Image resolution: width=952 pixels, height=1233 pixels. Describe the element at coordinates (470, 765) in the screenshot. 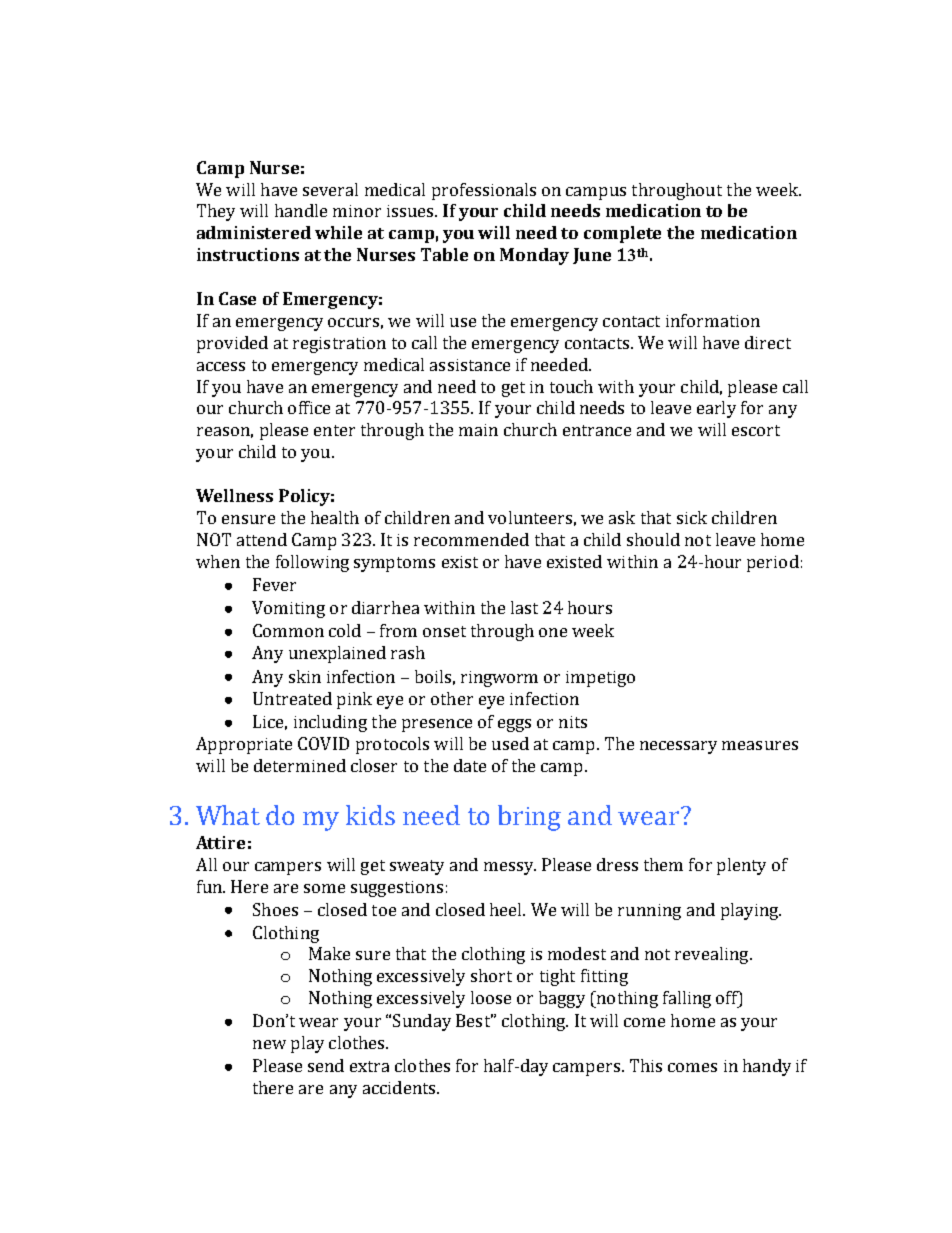

I see `date` at that location.
